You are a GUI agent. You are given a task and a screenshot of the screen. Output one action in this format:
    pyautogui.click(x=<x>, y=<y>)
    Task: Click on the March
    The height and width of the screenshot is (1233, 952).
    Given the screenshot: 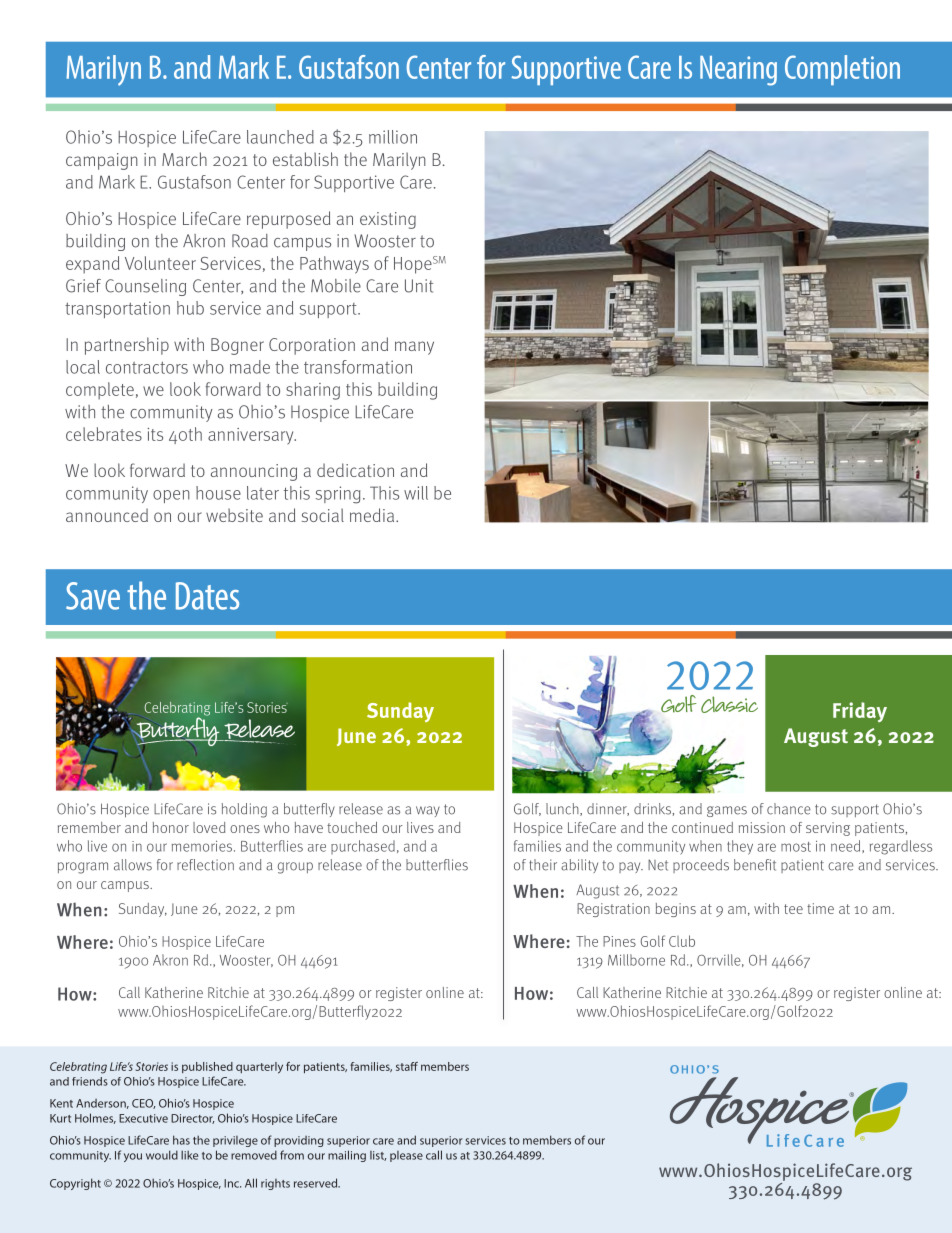 What is the action you would take?
    pyautogui.click(x=184, y=159)
